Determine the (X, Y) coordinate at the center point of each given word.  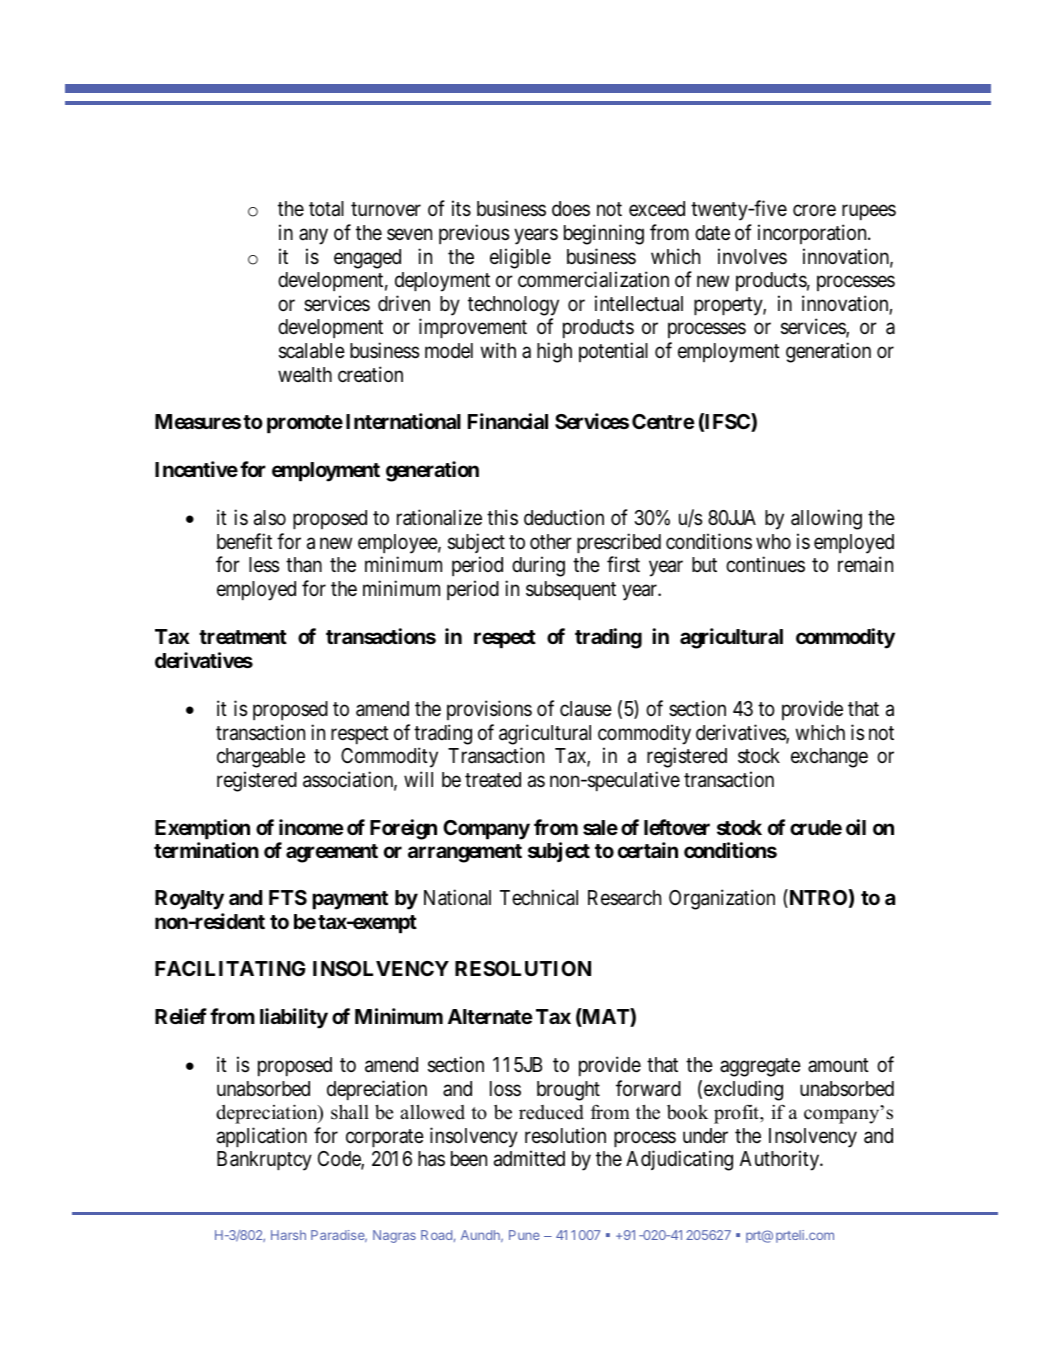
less (264, 565)
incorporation (813, 234)
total (326, 209)
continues (765, 564)
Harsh (288, 1235)
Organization (722, 899)
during (538, 566)
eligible (520, 258)
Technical (539, 897)
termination (206, 850)
